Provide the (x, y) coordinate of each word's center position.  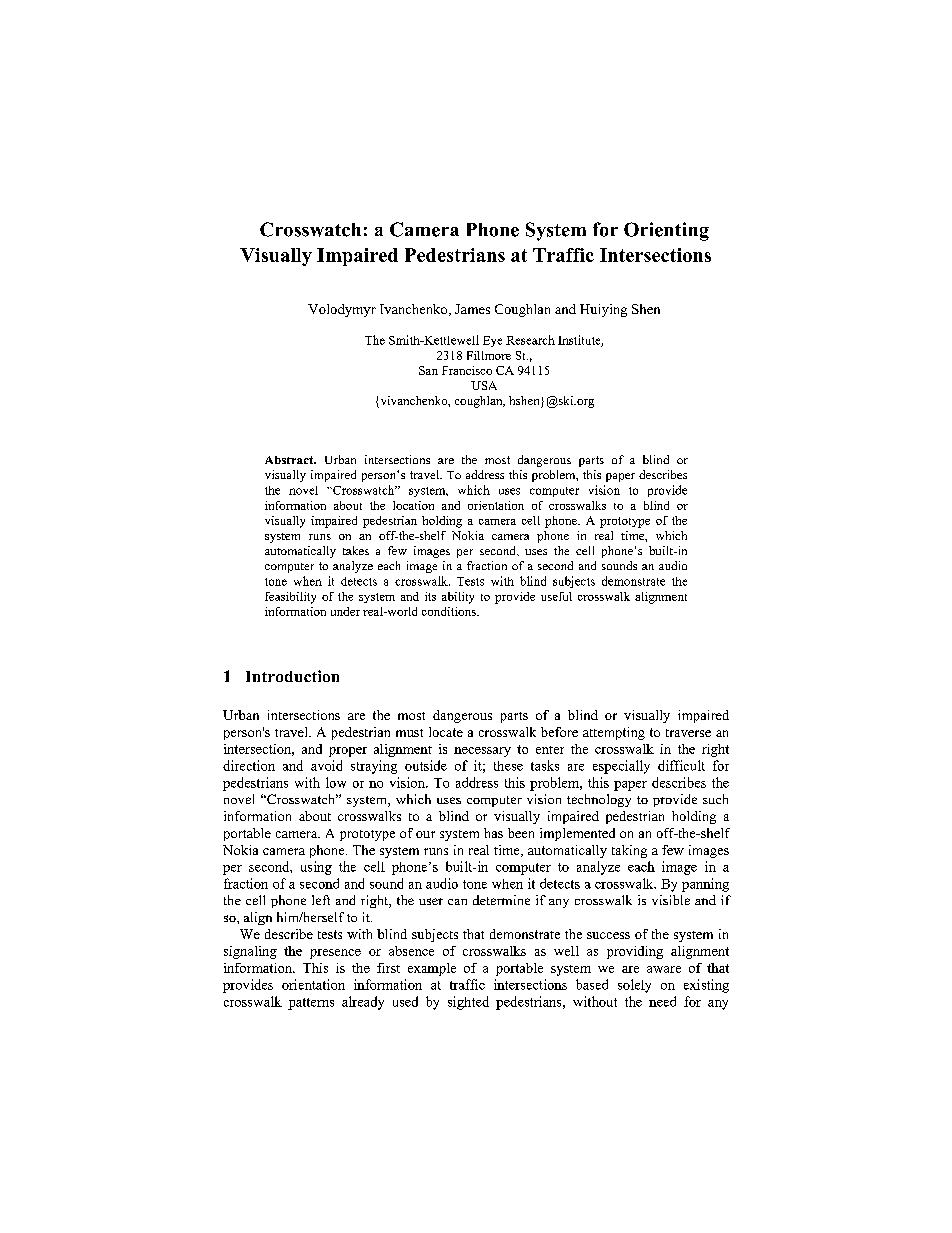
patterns (311, 1004)
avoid (326, 765)
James (472, 309)
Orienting (666, 231)
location (413, 505)
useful (556, 596)
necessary (482, 752)
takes (356, 550)
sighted (468, 1003)
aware (664, 969)
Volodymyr (342, 310)
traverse (688, 733)
